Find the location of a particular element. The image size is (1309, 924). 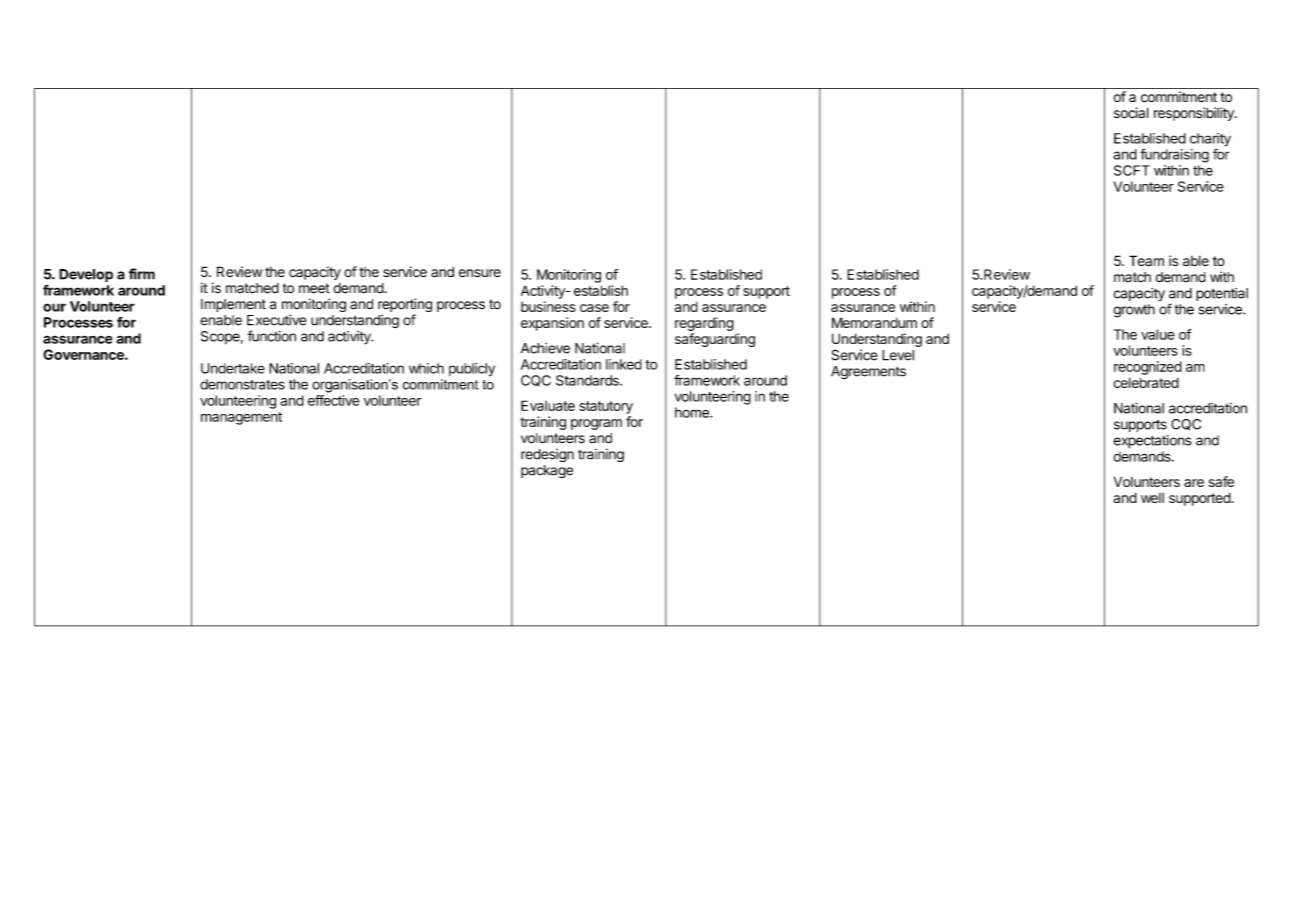

Undertake is located at coordinates (233, 368).
